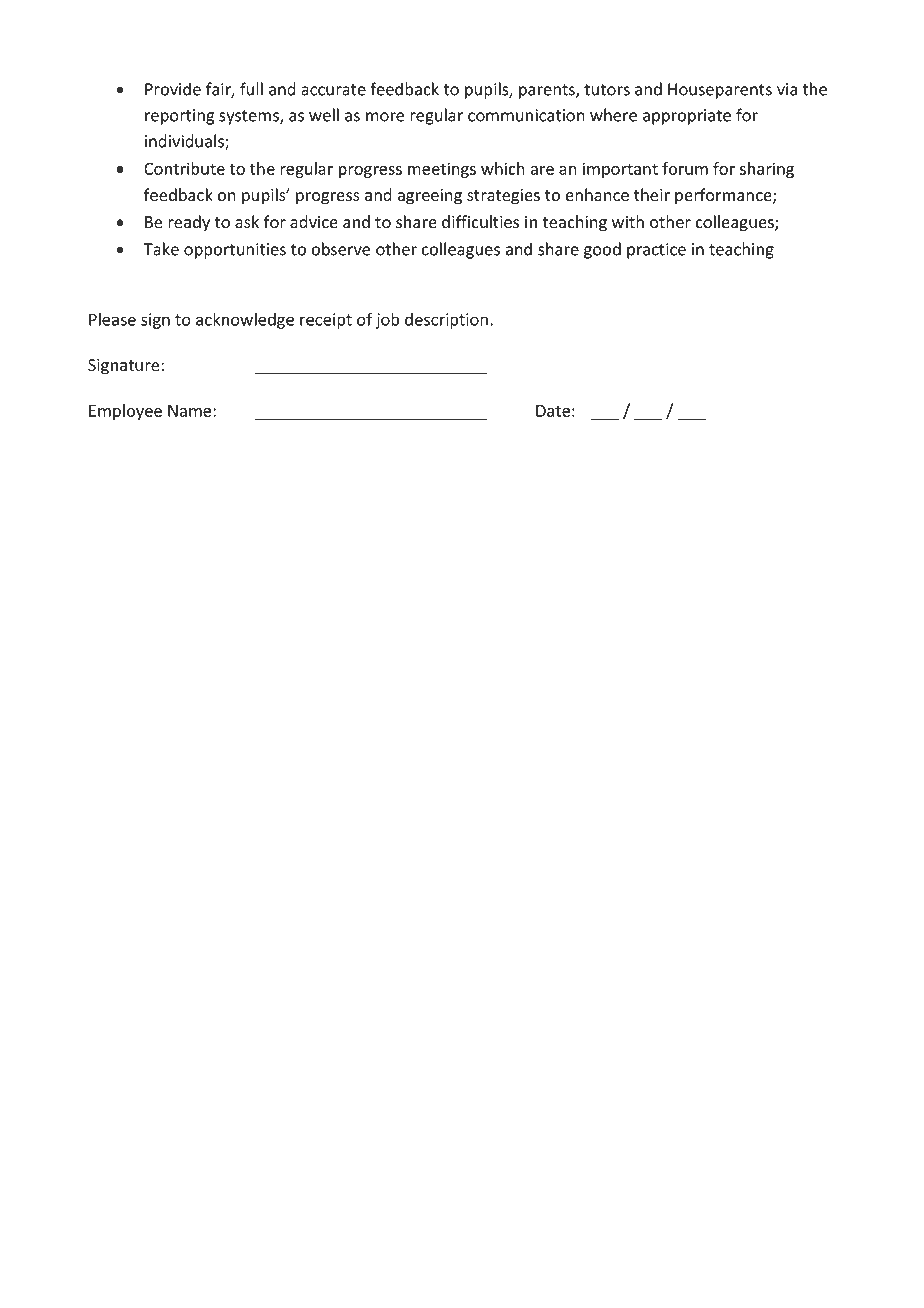 The width and height of the document is (924, 1308). Describe the element at coordinates (173, 89) in the document. I see `Provide` at that location.
